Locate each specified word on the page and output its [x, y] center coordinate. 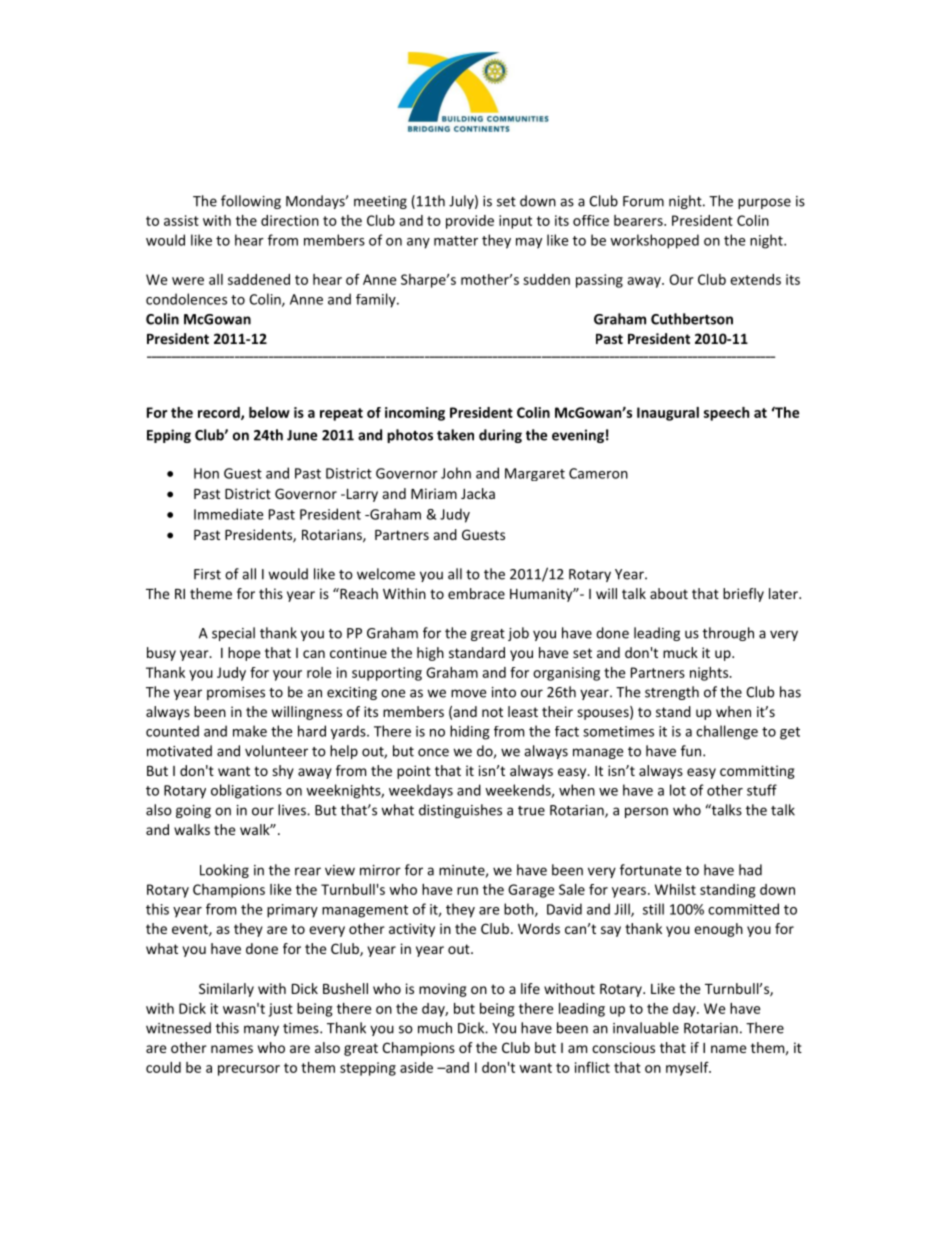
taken [455, 435]
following [251, 202]
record [220, 413]
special [233, 634]
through [728, 634]
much [435, 1028]
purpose [764, 203]
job [518, 634]
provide [470, 222]
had [750, 870]
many [261, 1030]
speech [726, 414]
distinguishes [460, 811]
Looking [224, 871]
